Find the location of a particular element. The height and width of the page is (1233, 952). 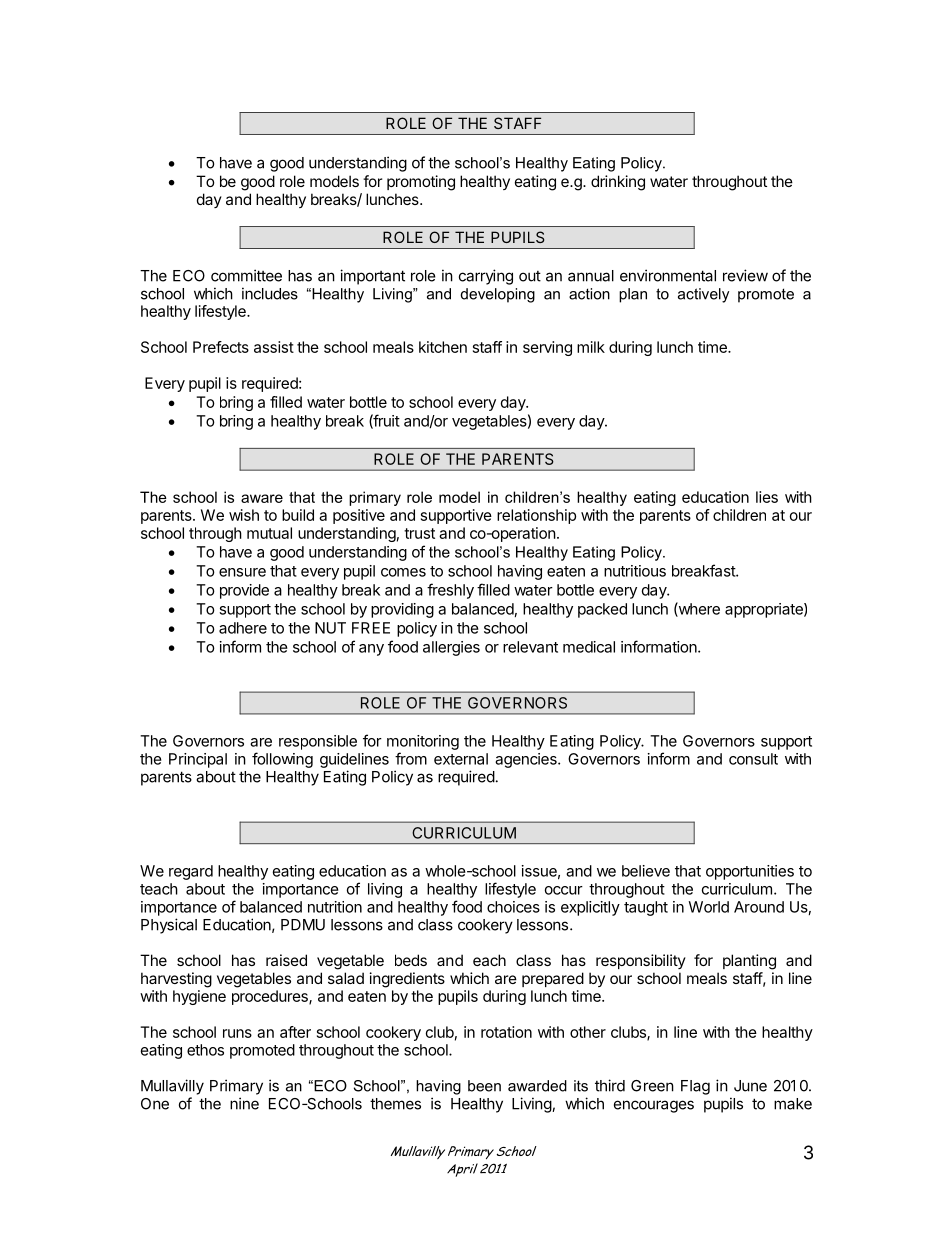

regard is located at coordinates (191, 872).
